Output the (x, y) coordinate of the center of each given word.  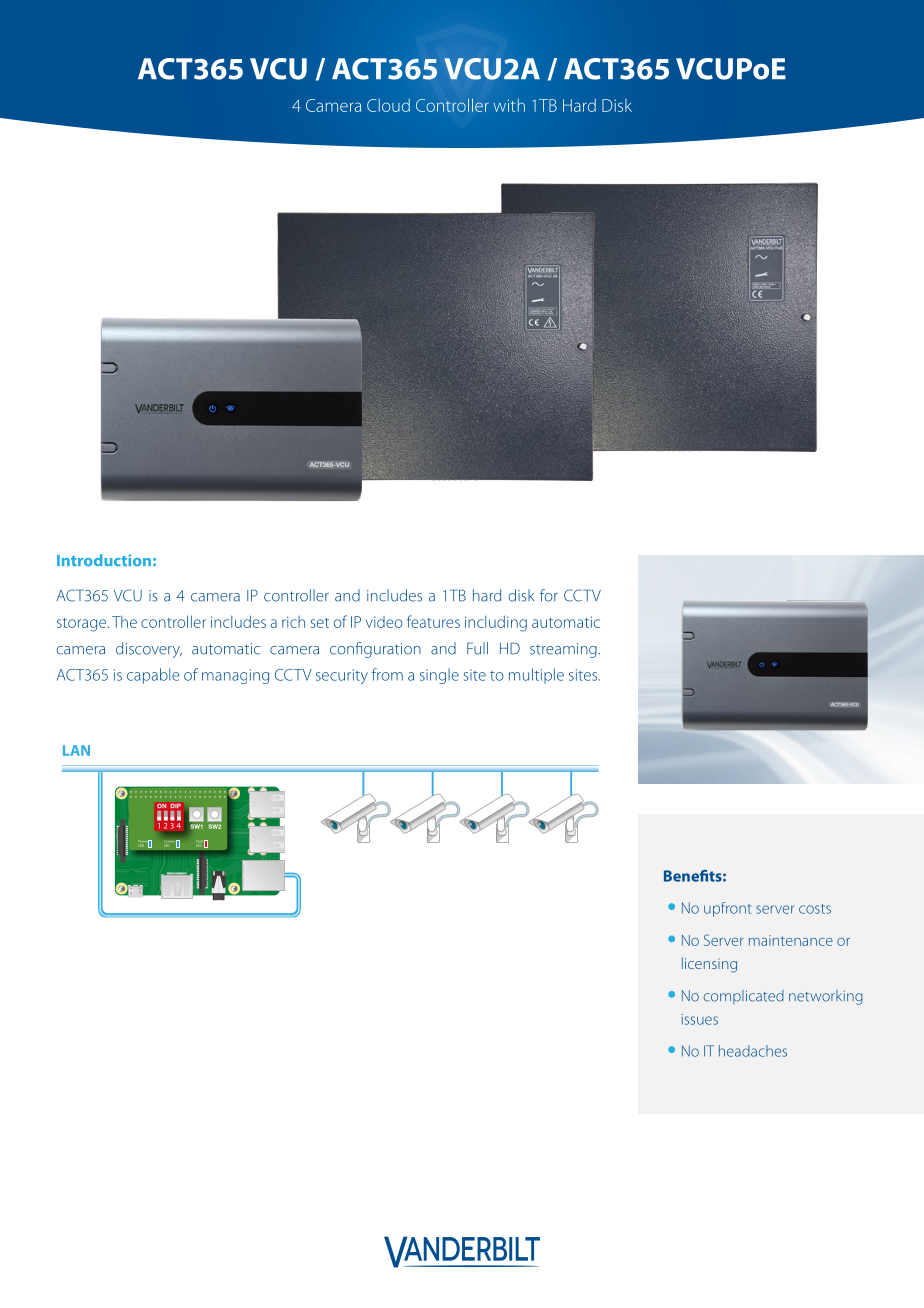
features (433, 621)
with (509, 105)
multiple (536, 676)
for (549, 595)
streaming (563, 650)
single (439, 676)
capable (153, 676)
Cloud (388, 105)
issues (699, 1019)
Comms (171, 842)
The (124, 622)
